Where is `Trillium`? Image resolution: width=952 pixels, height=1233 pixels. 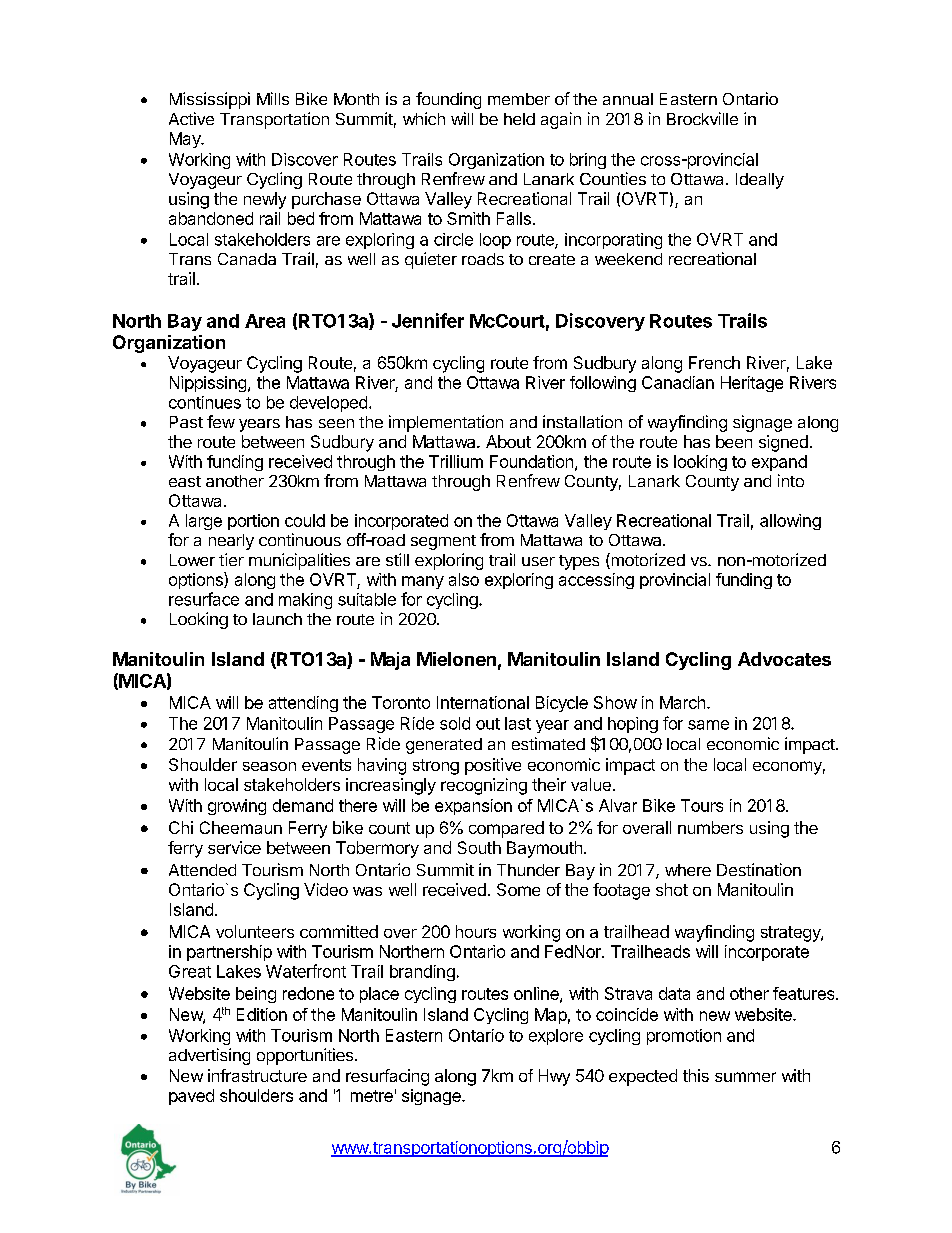
Trillium is located at coordinates (456, 461).
